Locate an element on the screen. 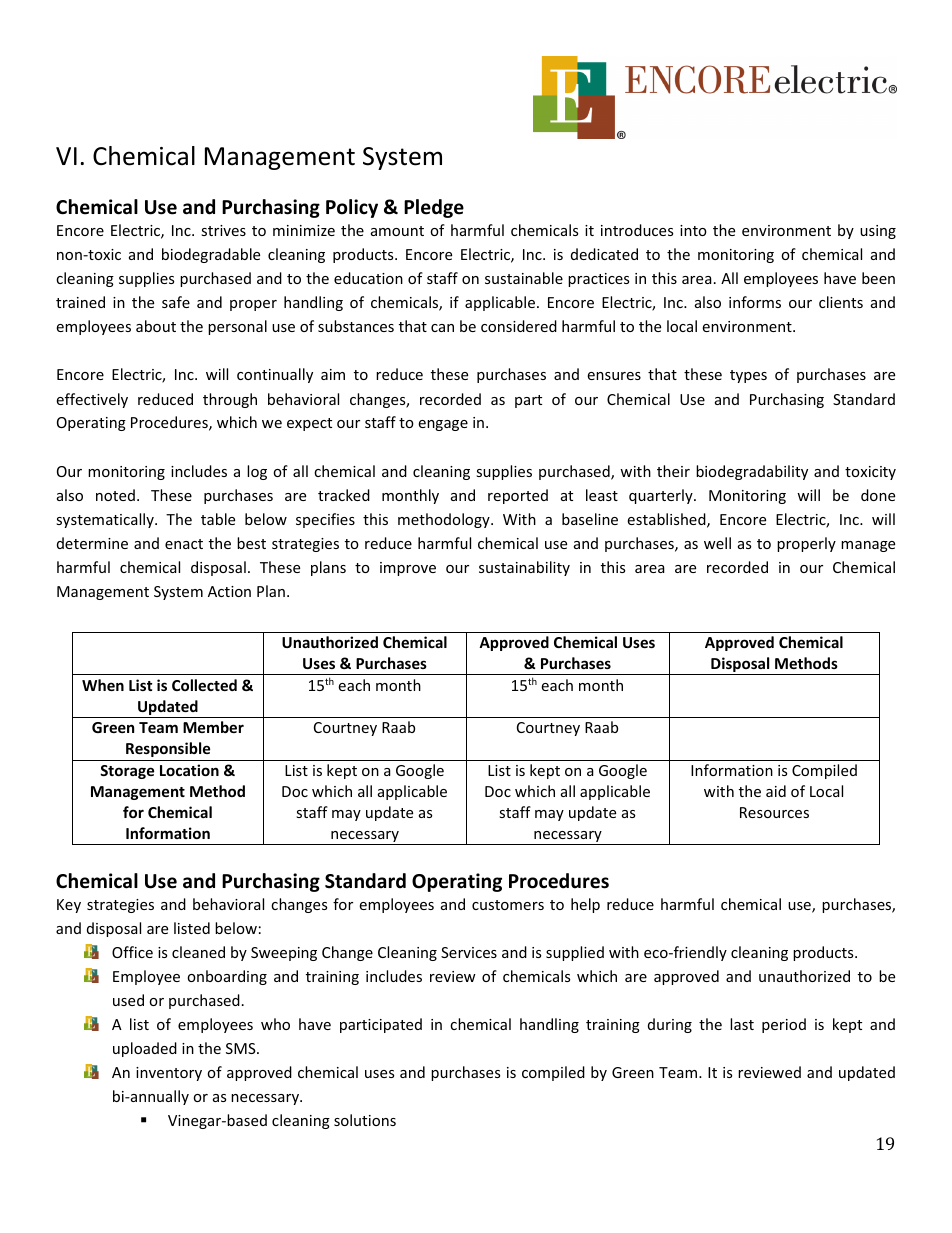  sustainability is located at coordinates (524, 568).
